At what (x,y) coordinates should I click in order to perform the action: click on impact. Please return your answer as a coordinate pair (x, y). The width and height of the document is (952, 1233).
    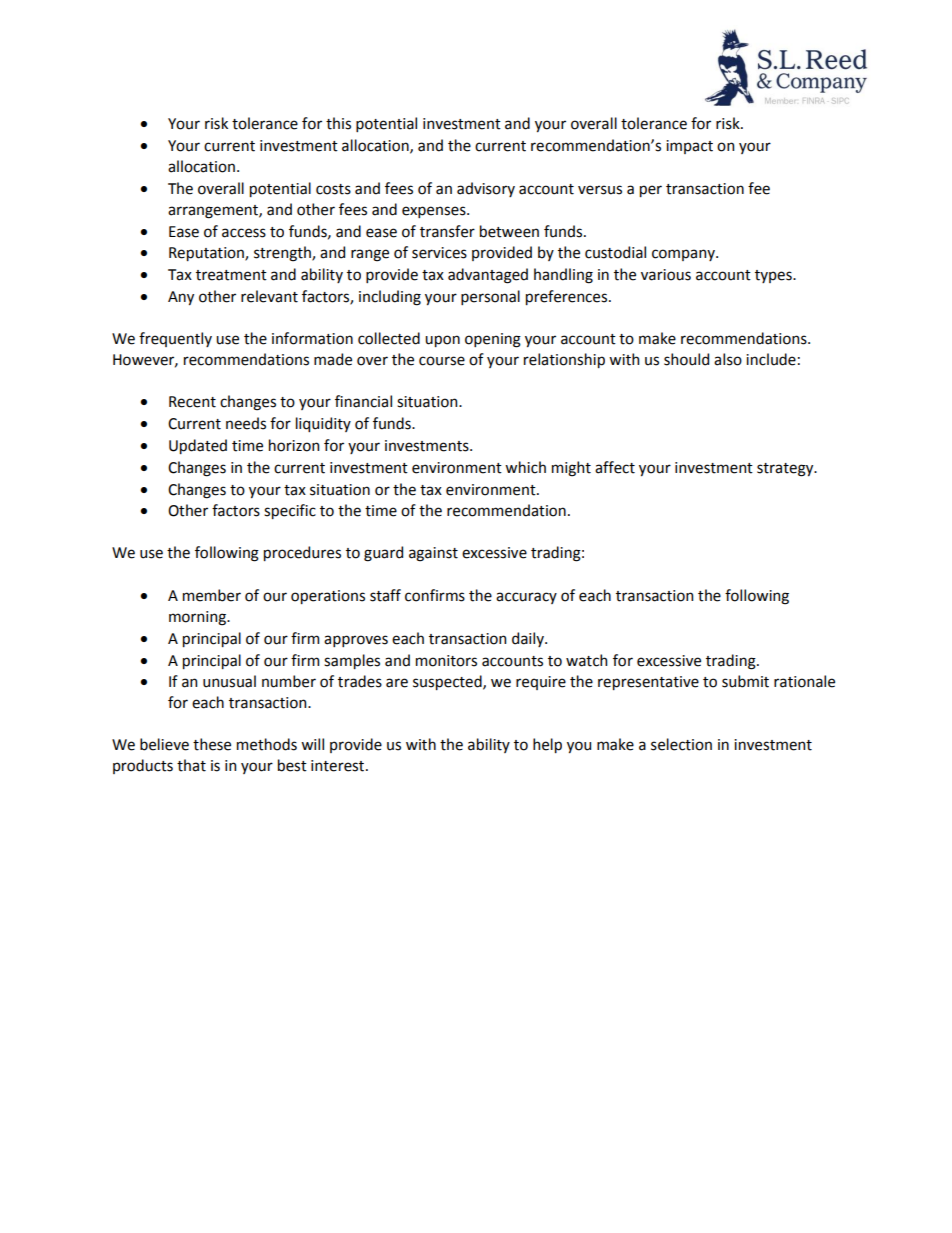
    Looking at the image, I should click on (689, 147).
